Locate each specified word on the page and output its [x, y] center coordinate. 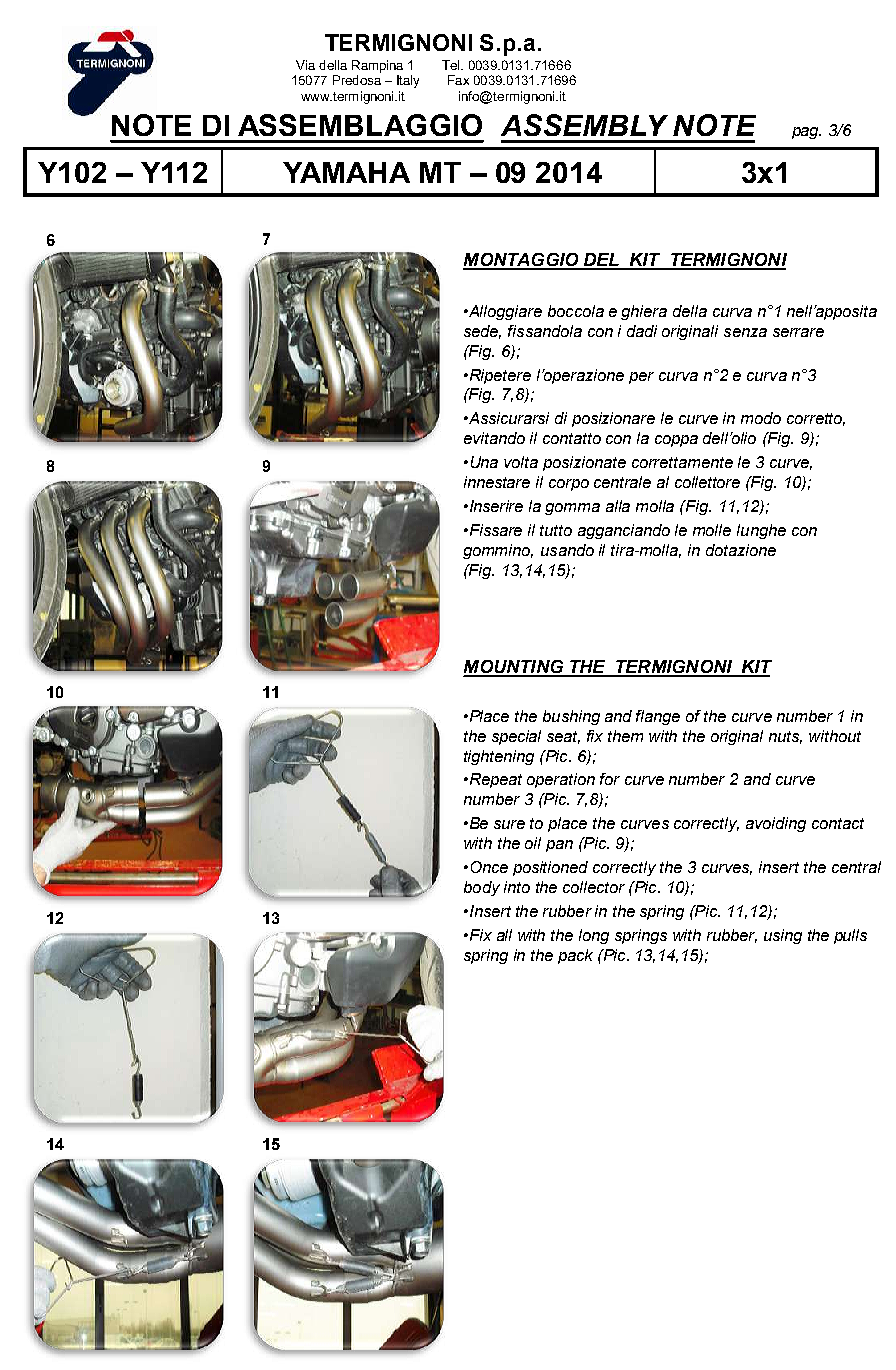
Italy [408, 81]
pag [806, 133]
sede [482, 332]
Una [484, 462]
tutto [556, 530]
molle [712, 530]
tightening [499, 757]
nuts [785, 737]
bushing [571, 717]
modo [761, 418]
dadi [642, 331]
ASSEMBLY [584, 125]
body [482, 888]
